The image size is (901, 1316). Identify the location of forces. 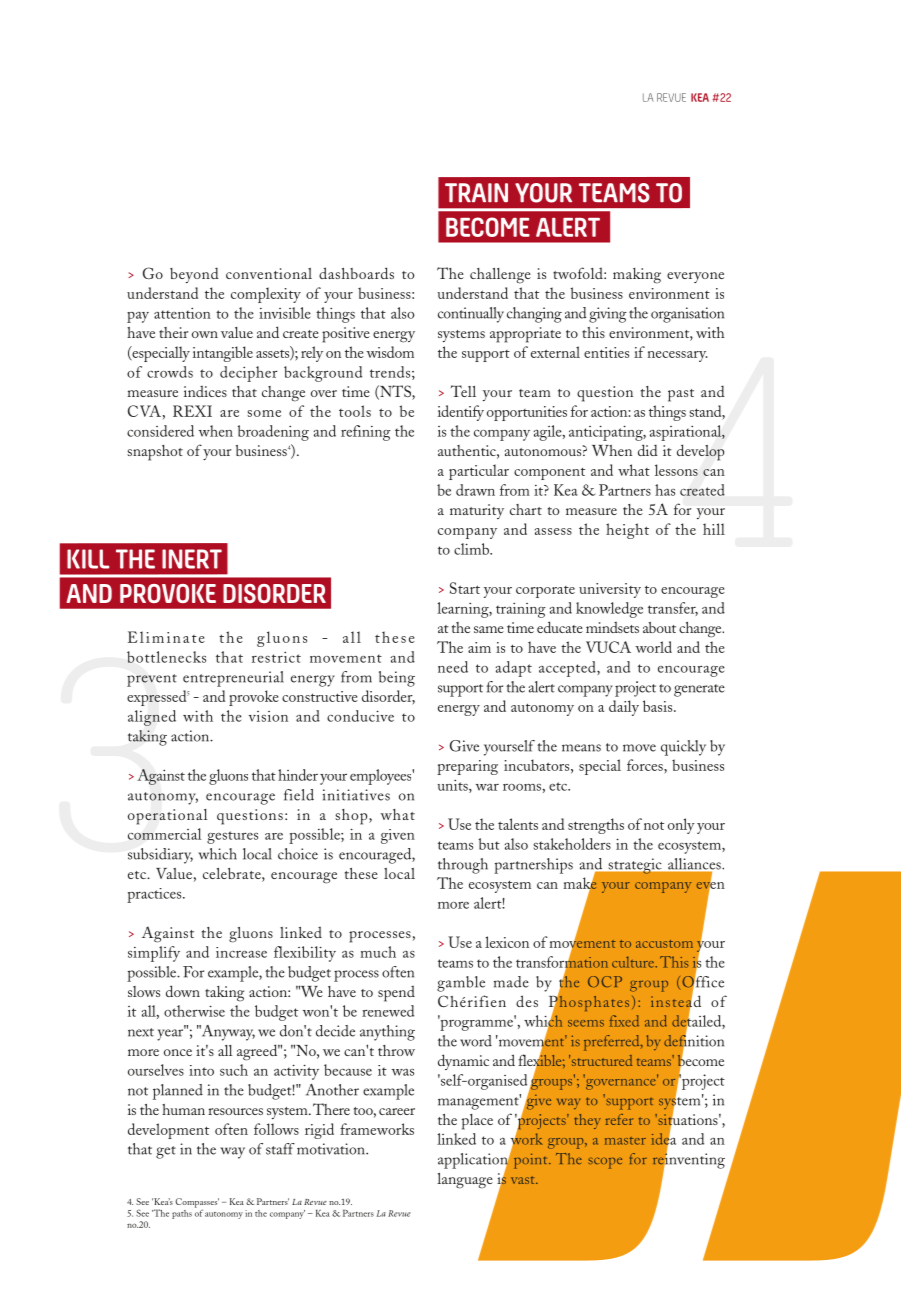
(646, 765).
